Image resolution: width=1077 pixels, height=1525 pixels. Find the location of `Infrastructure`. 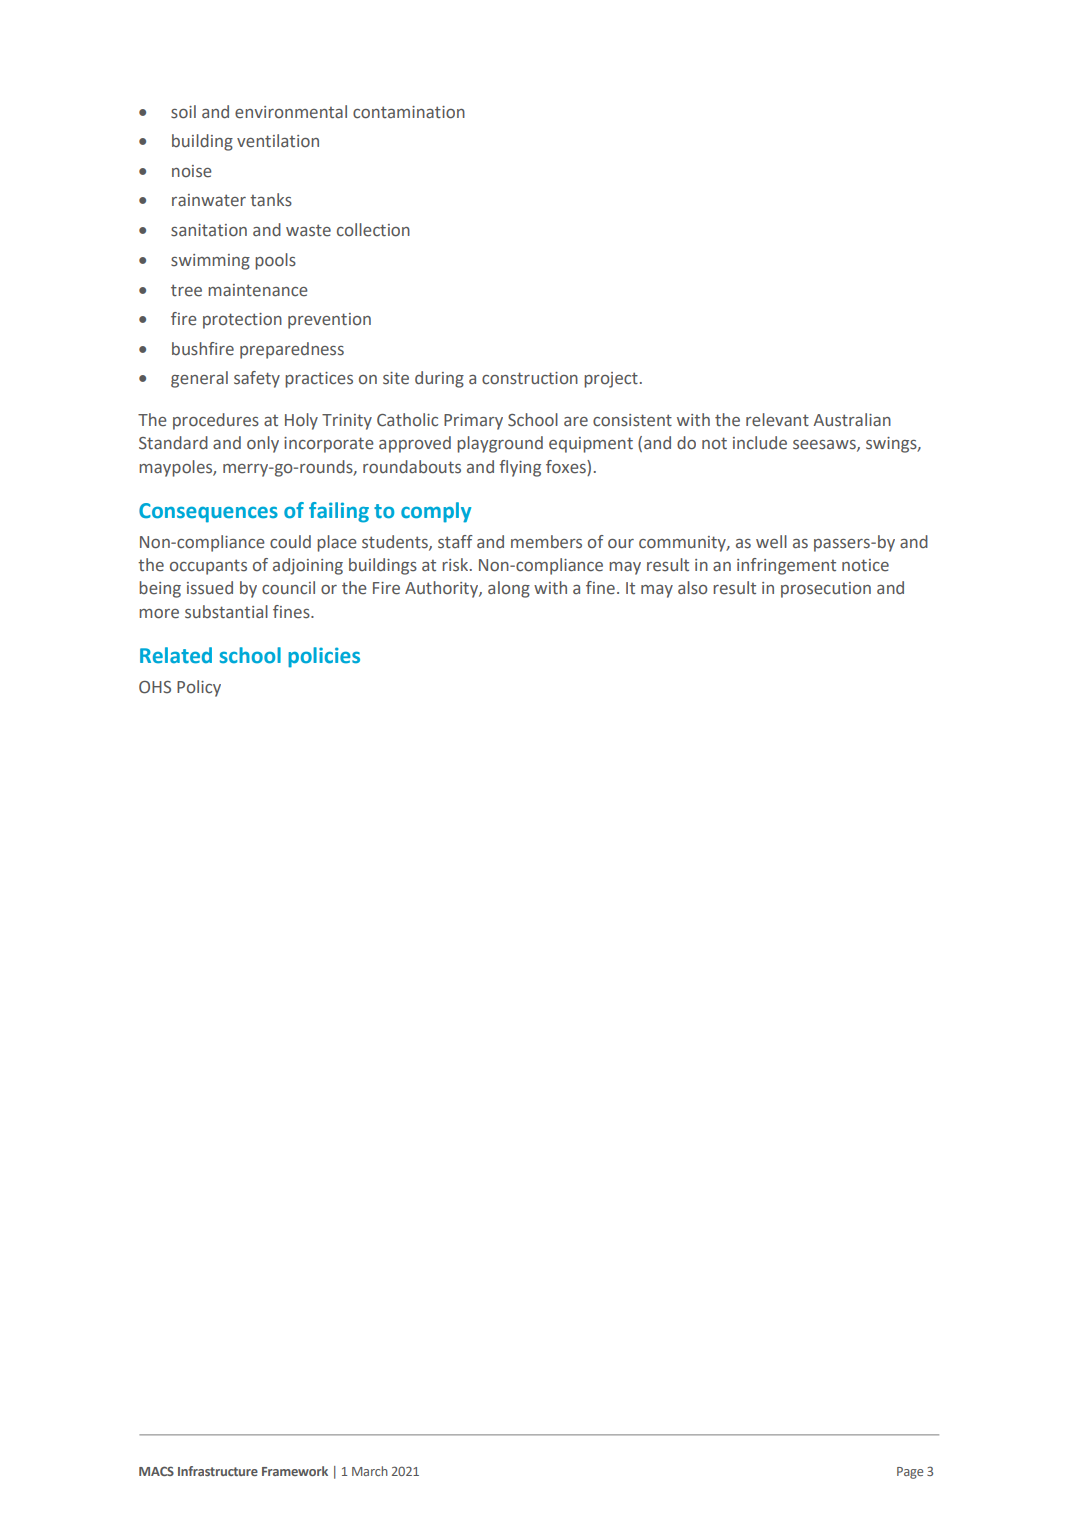

Infrastructure is located at coordinates (218, 1471).
